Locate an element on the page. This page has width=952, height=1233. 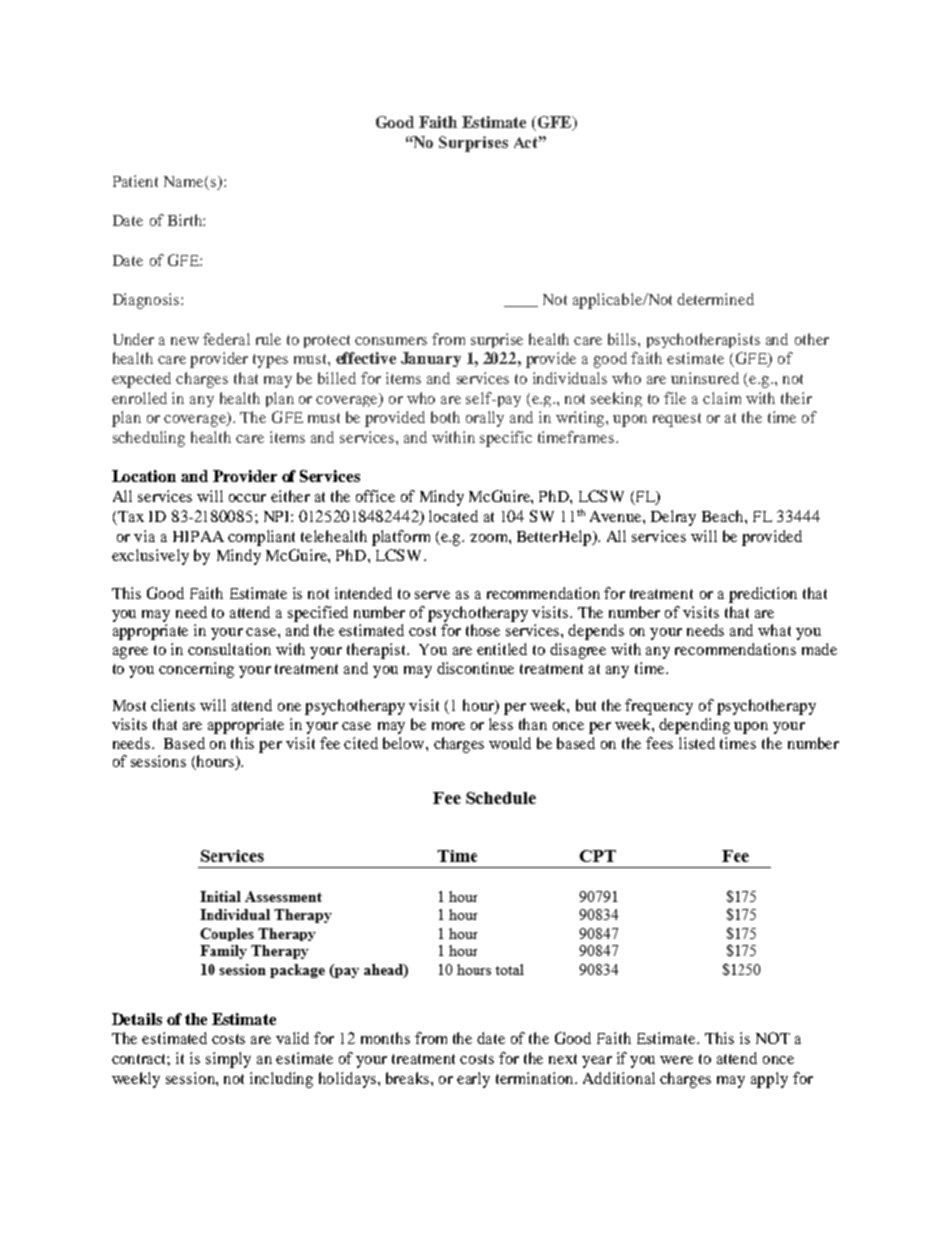
request is located at coordinates (677, 420).
